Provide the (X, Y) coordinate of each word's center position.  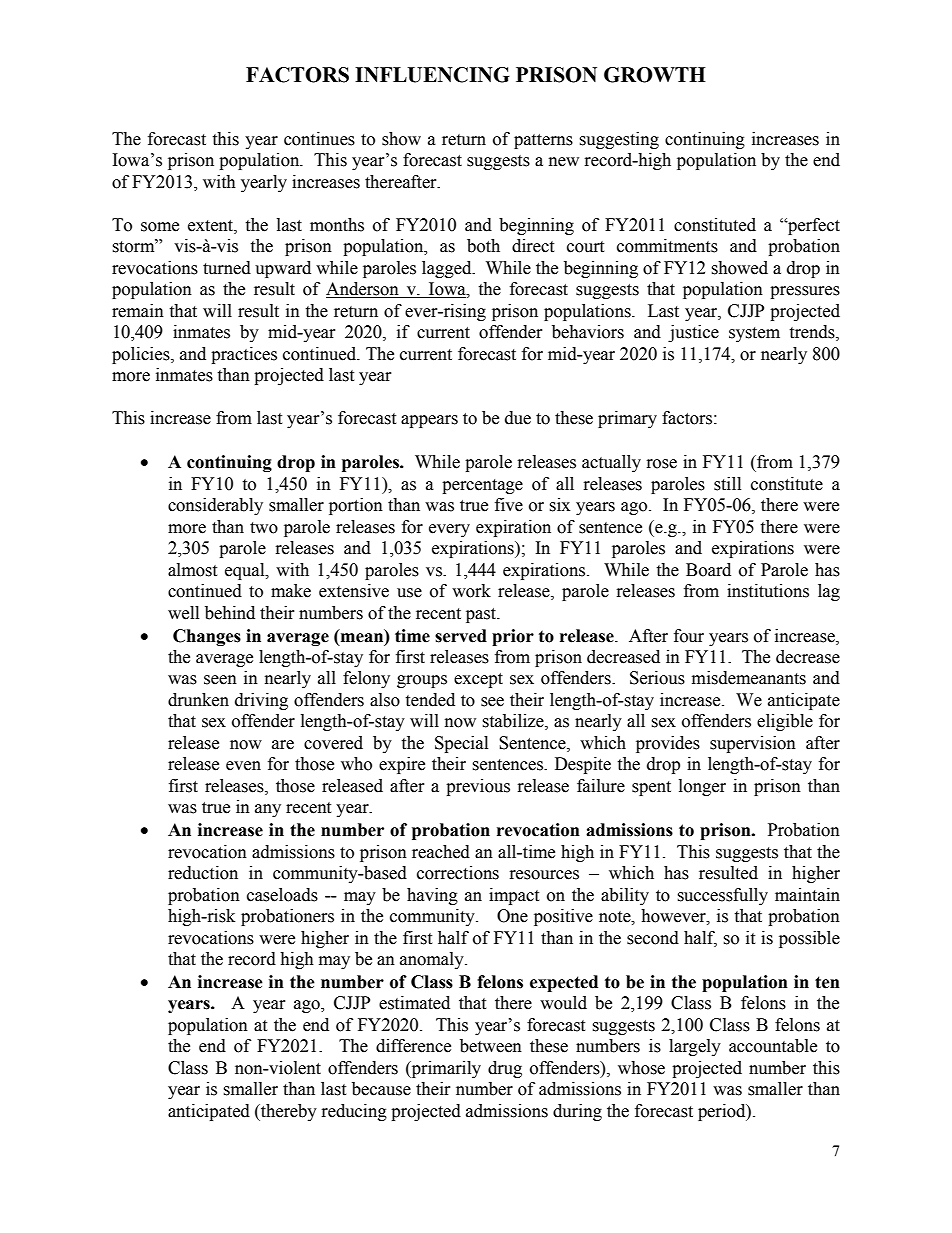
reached (441, 852)
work (471, 591)
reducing (354, 1112)
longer (702, 787)
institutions (768, 591)
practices (244, 355)
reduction (203, 873)
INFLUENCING (432, 75)
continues (319, 139)
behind (230, 613)
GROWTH (655, 75)
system (754, 334)
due (518, 418)
